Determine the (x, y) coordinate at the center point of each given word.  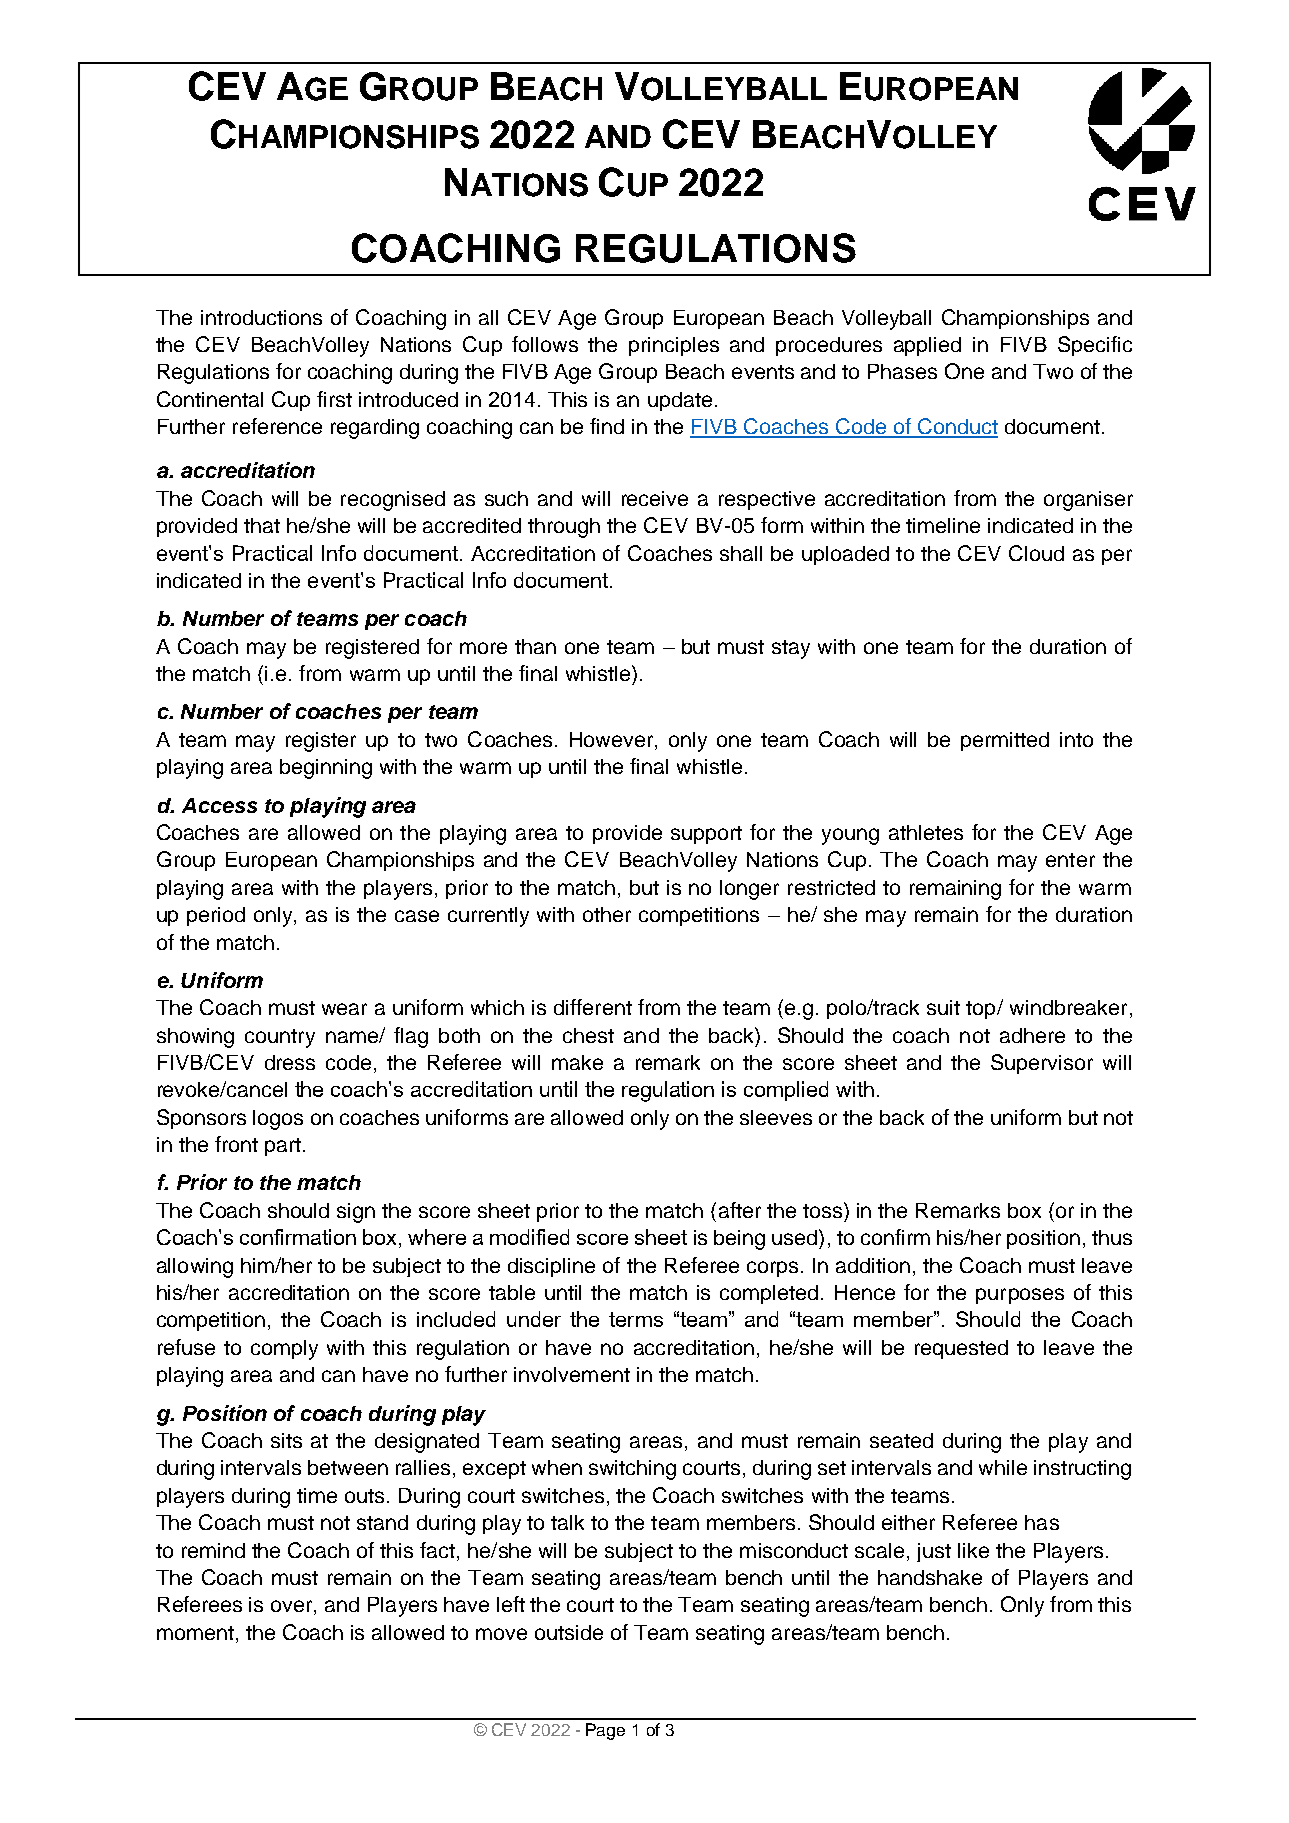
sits (286, 1440)
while (1003, 1467)
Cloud (1036, 553)
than (535, 646)
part (283, 1147)
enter (1070, 860)
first (334, 399)
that (262, 525)
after (740, 1210)
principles (674, 346)
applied (927, 346)
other (607, 914)
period (216, 916)
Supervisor (1042, 1064)
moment (195, 1633)
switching (632, 1470)
